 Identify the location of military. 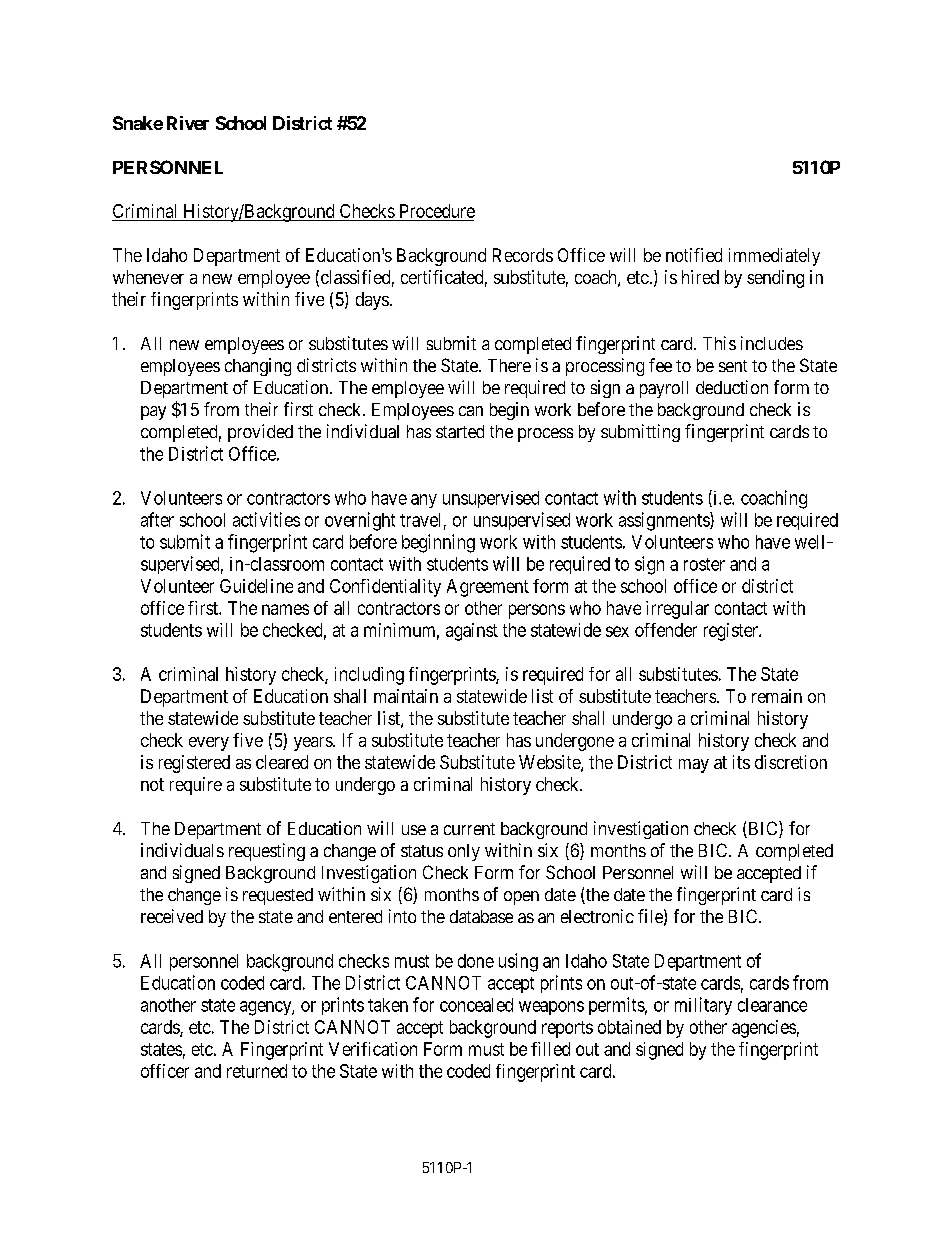
(703, 1006).
